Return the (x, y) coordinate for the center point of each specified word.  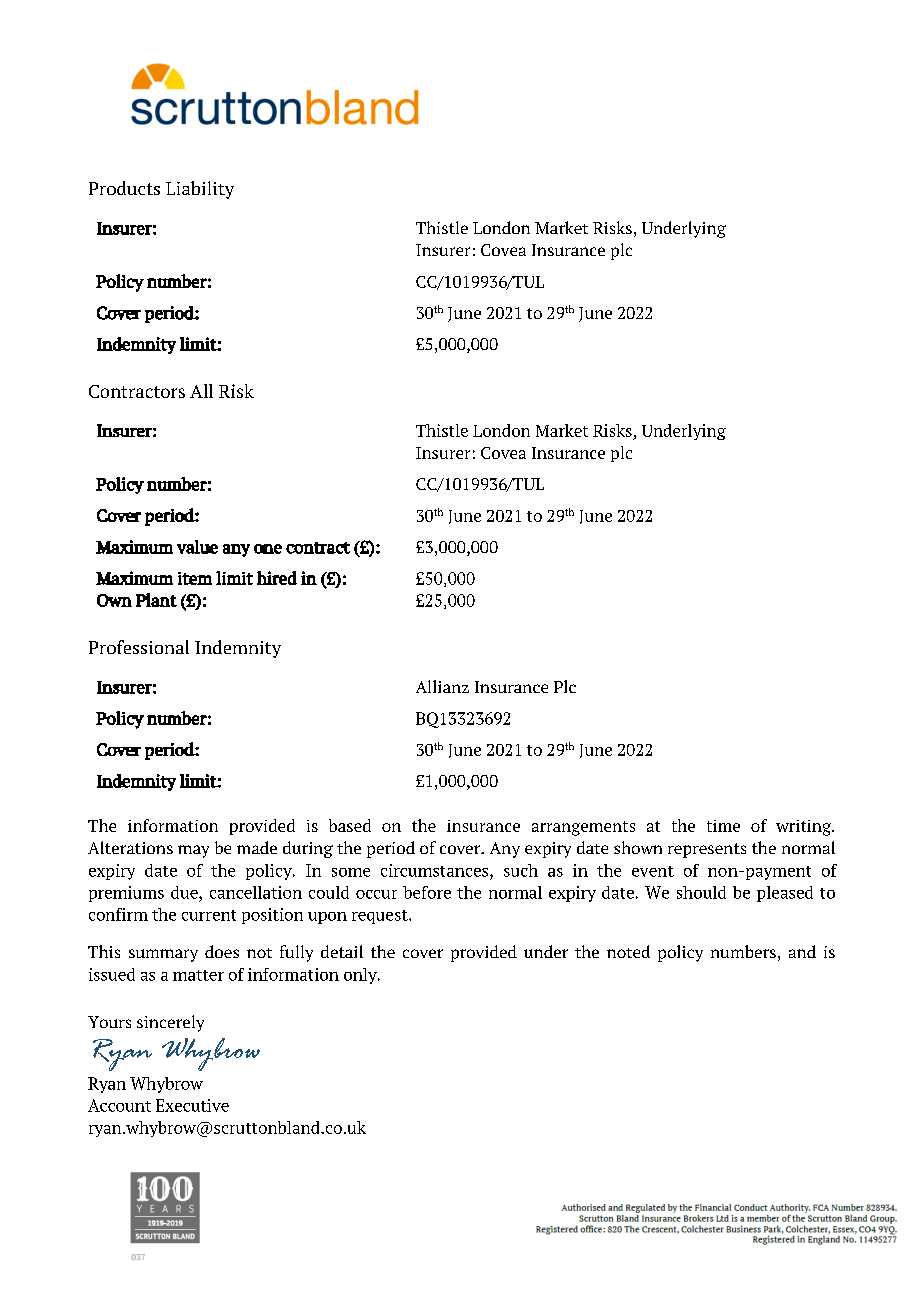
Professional (139, 647)
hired (277, 578)
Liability (200, 190)
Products (124, 188)
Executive (192, 1105)
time (723, 826)
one (268, 549)
